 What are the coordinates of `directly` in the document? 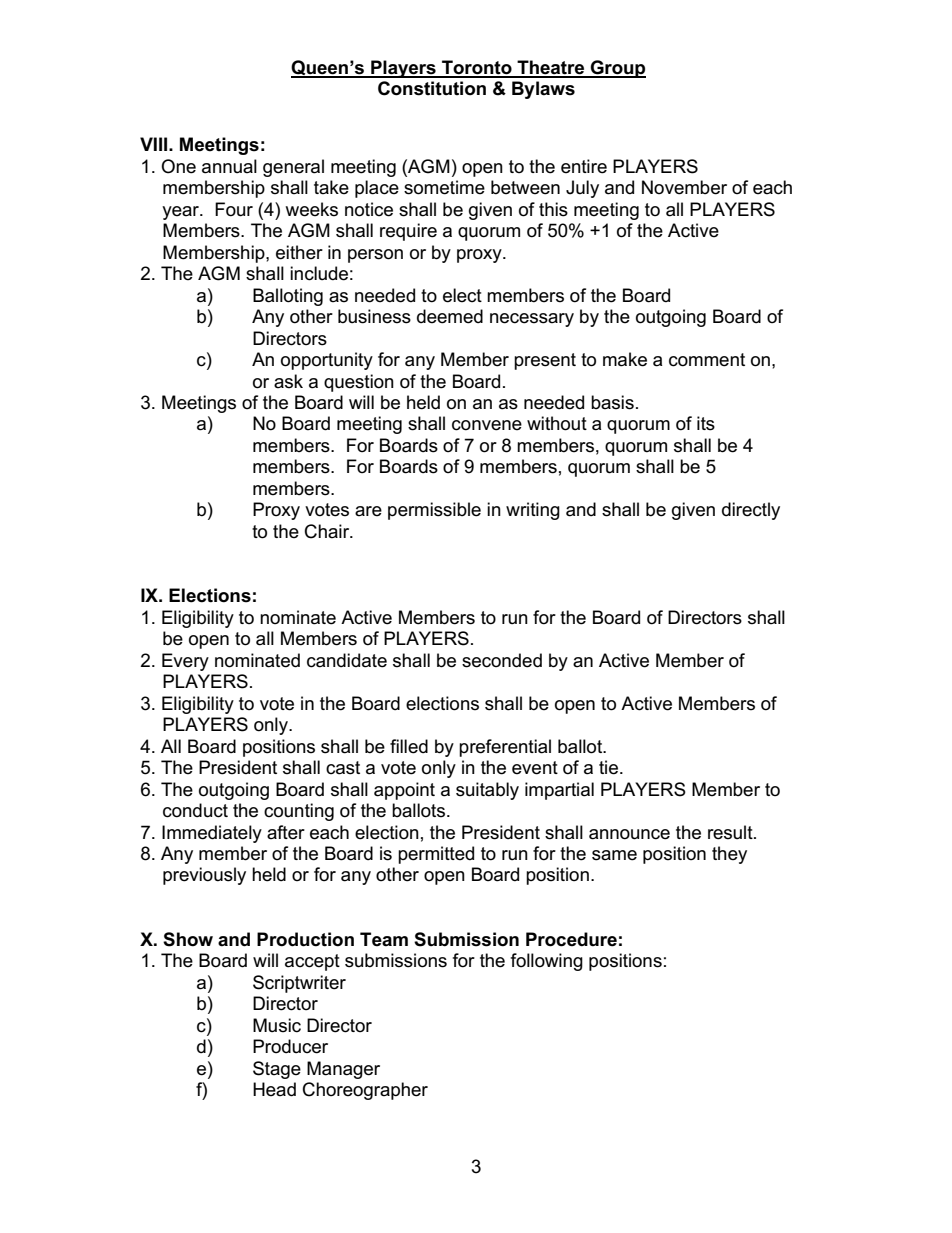 It's located at (751, 511).
